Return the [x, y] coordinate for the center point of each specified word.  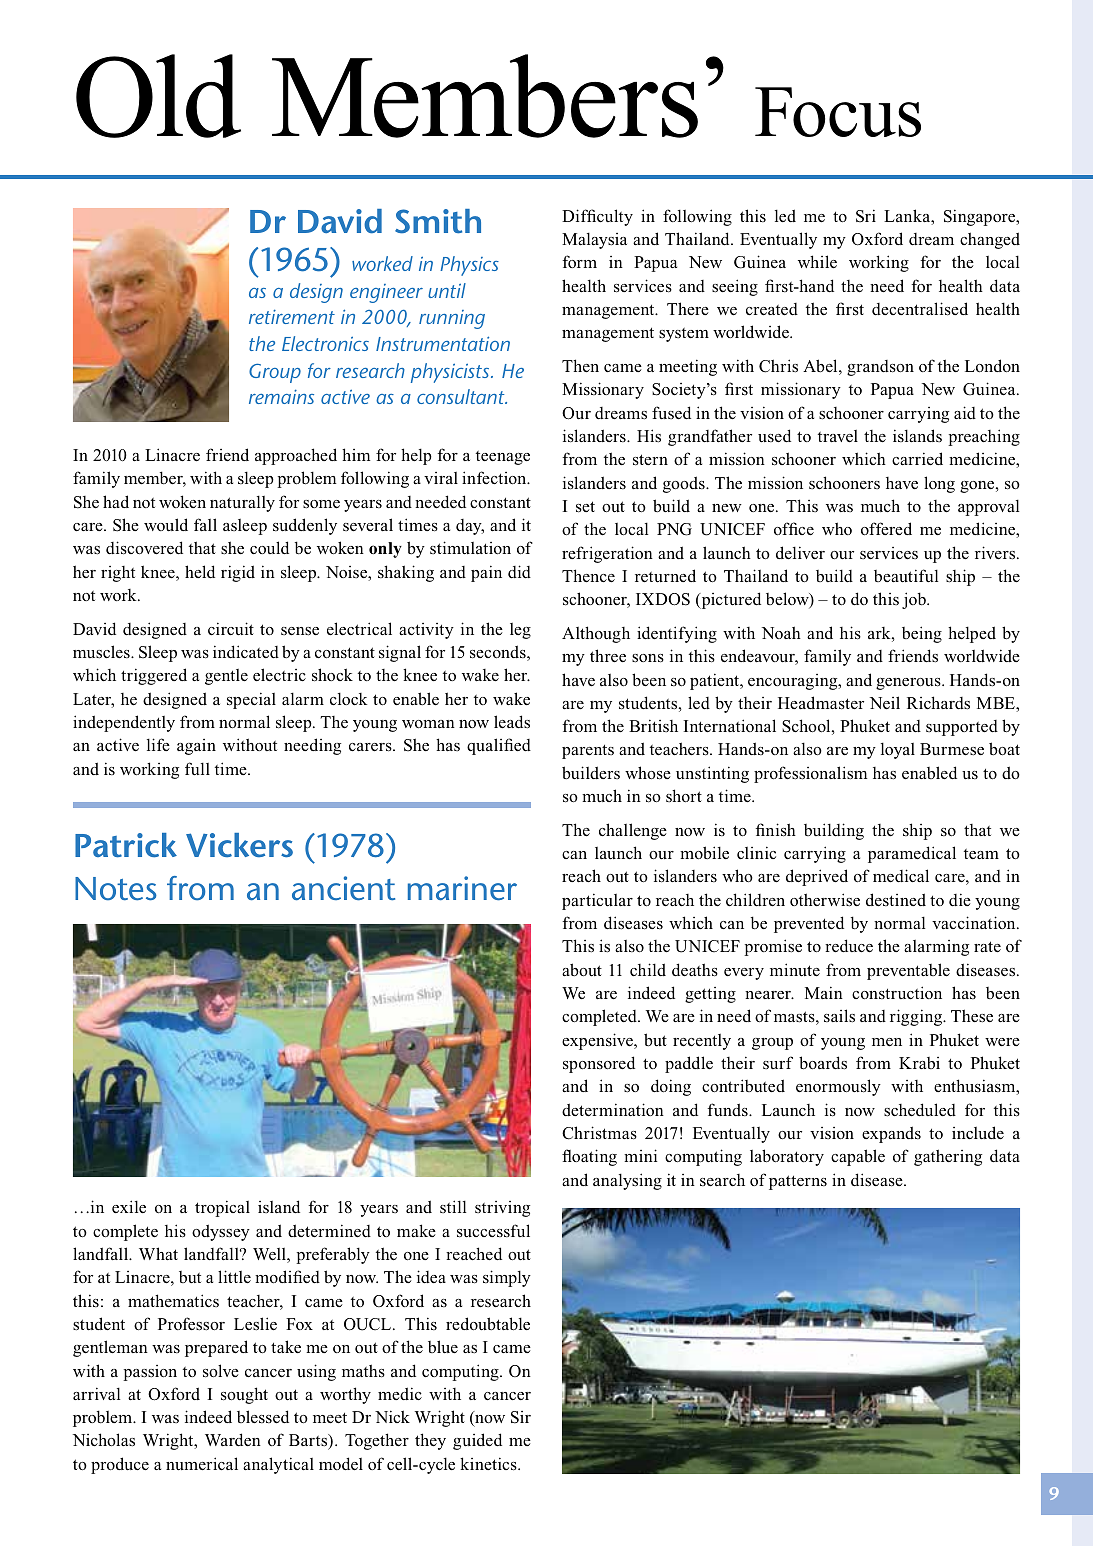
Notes [116, 889]
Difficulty [597, 217]
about [582, 970]
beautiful [906, 576]
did [519, 571]
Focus [838, 112]
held [200, 571]
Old [158, 96]
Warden [233, 1439]
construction [897, 993]
